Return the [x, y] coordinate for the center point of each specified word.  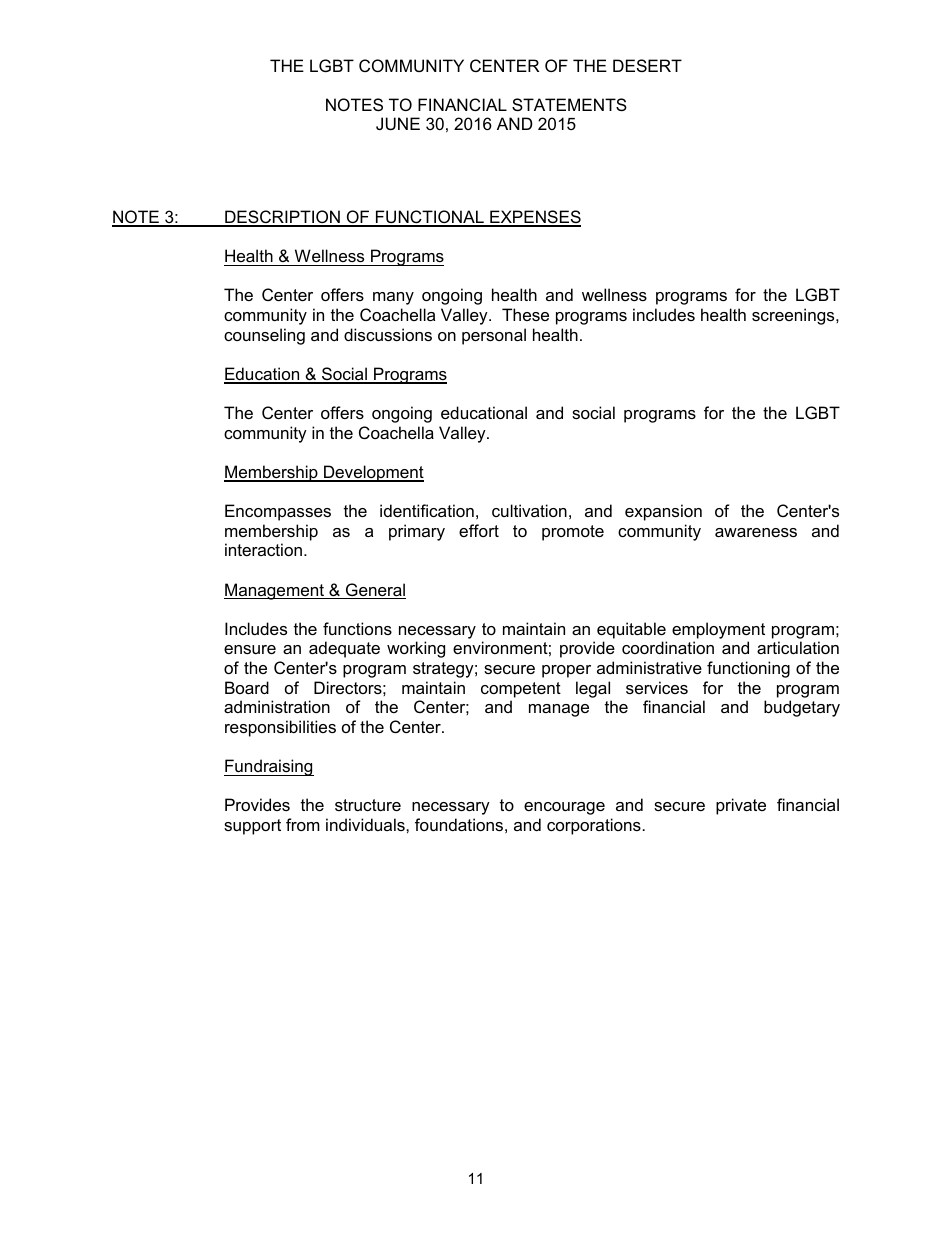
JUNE [398, 123]
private [741, 806]
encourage [564, 808]
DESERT [647, 65]
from [303, 824]
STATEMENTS [569, 104]
